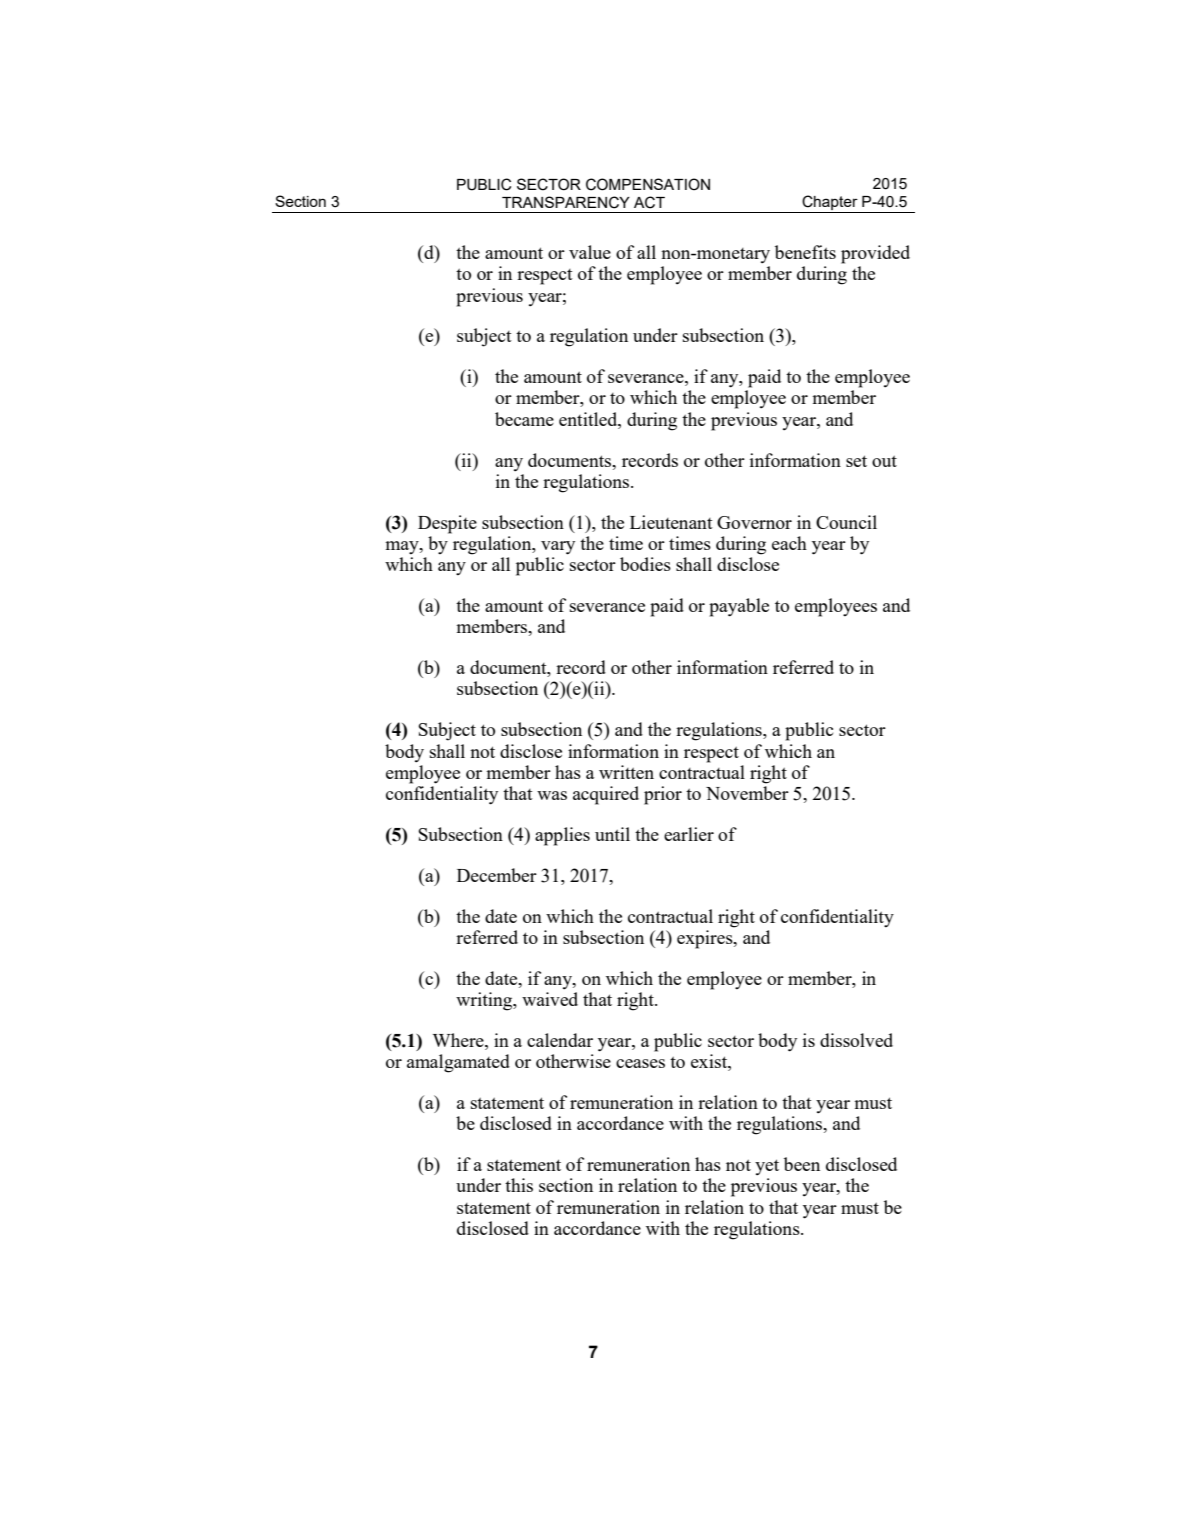 This page has width=1187, height=1537. I want to click on COMPENSATION, so click(648, 184).
